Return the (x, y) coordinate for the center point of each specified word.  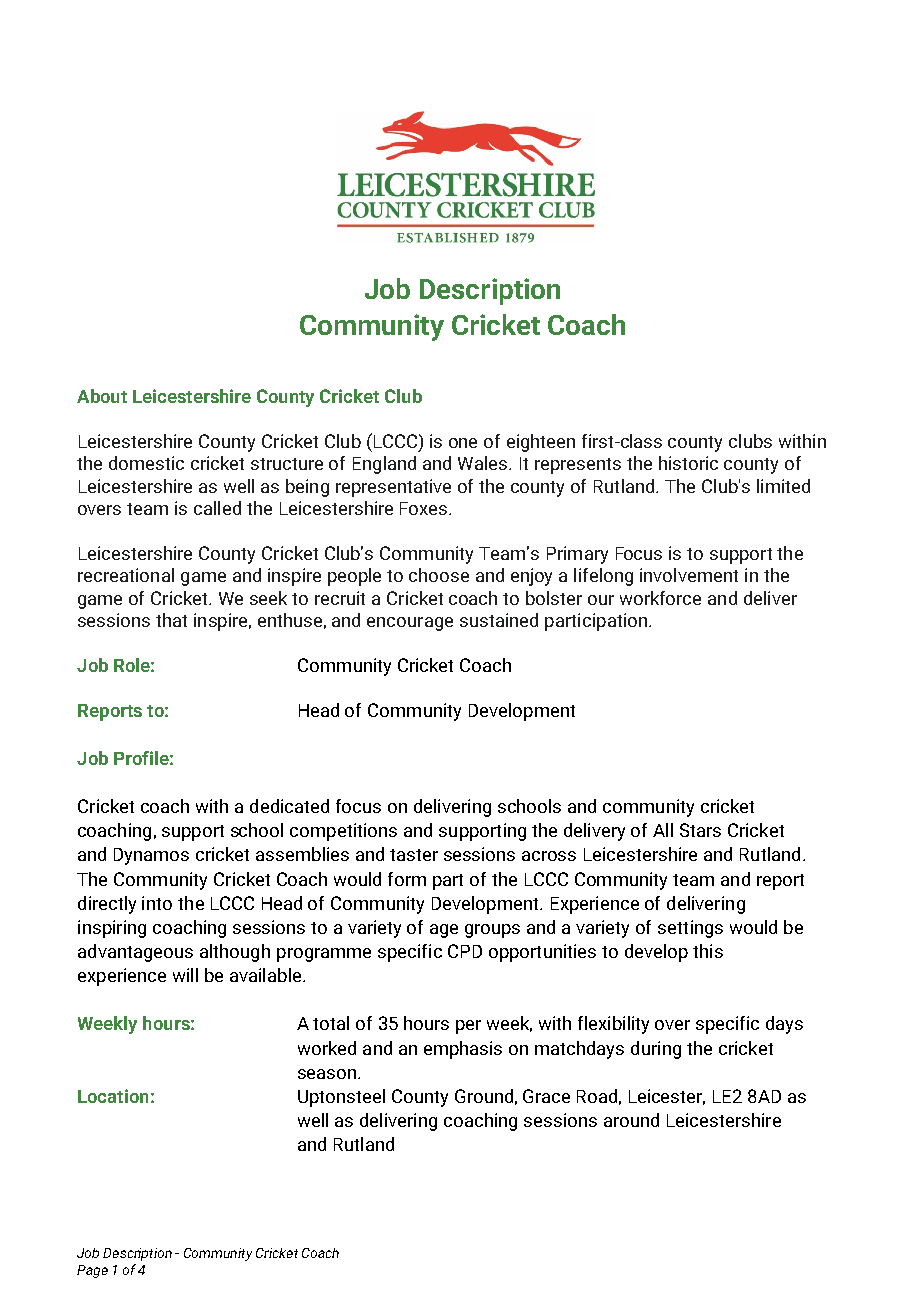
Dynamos (151, 856)
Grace (546, 1096)
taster (414, 855)
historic (688, 463)
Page (92, 1271)
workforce (660, 598)
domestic (146, 463)
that (171, 620)
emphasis (463, 1050)
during (656, 1050)
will (185, 975)
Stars (700, 830)
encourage (410, 624)
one (463, 443)
